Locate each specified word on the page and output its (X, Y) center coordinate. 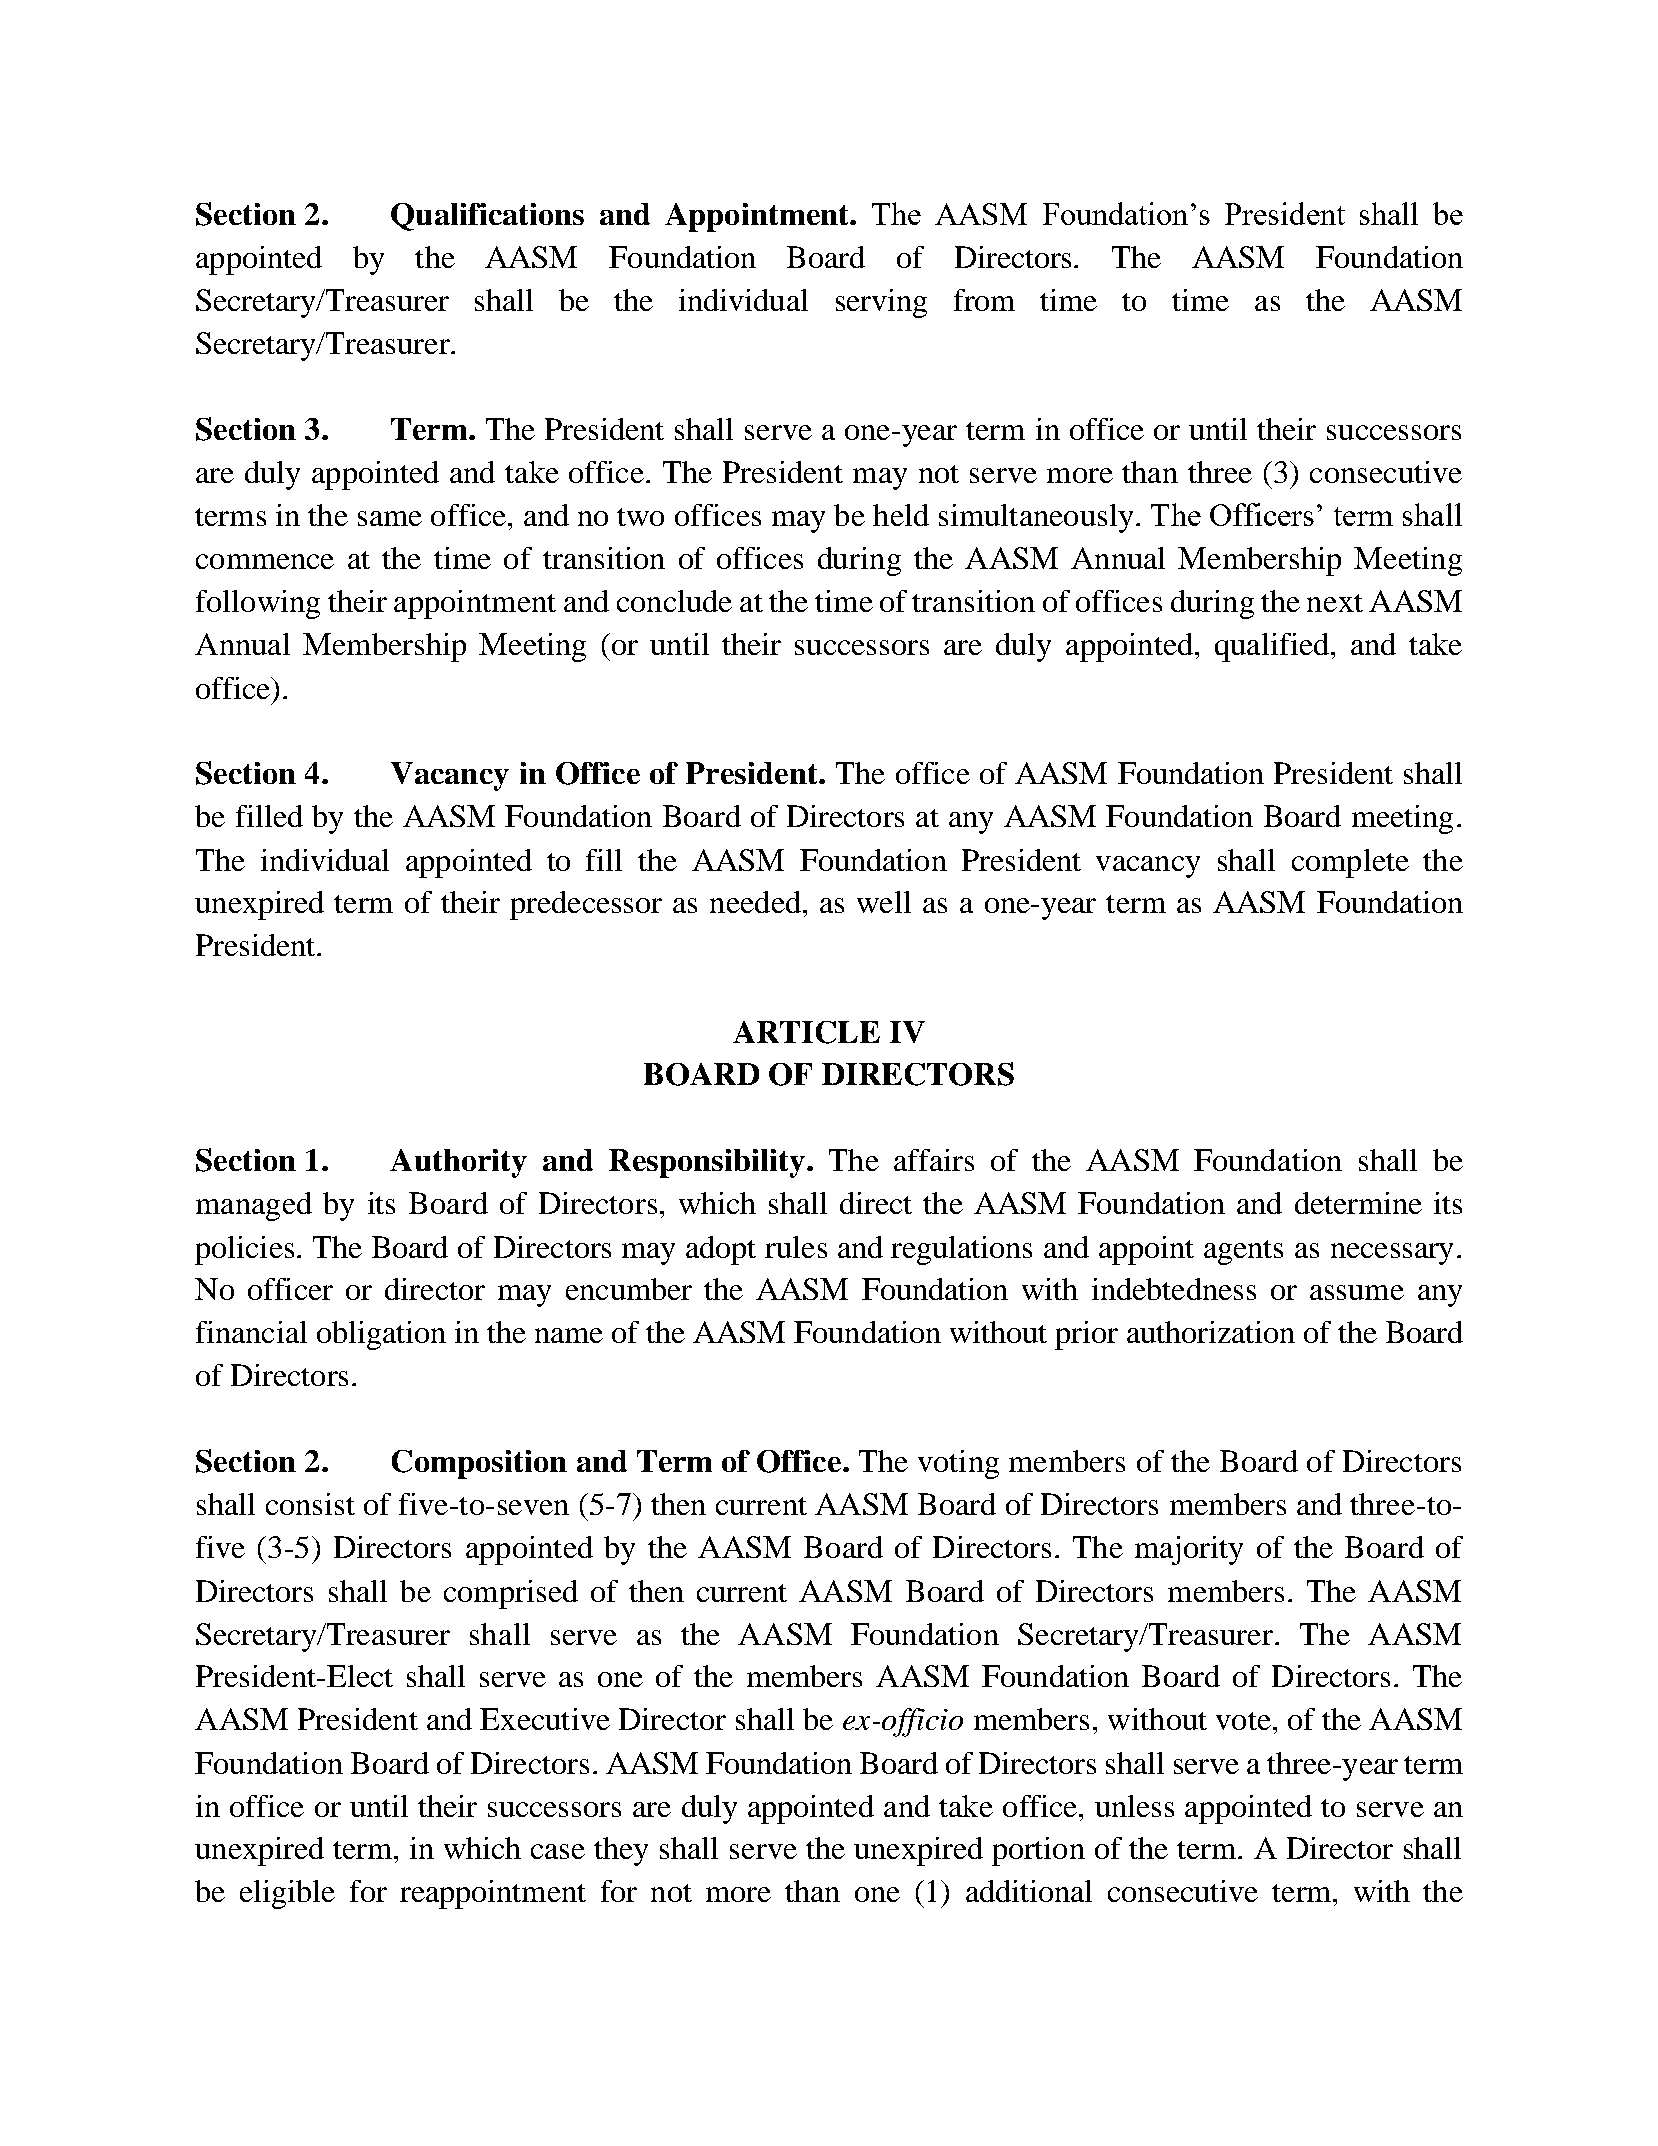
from (984, 300)
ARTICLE (806, 1032)
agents (1243, 1252)
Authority (458, 1163)
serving (881, 303)
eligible (287, 1894)
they (621, 1851)
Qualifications (487, 217)
